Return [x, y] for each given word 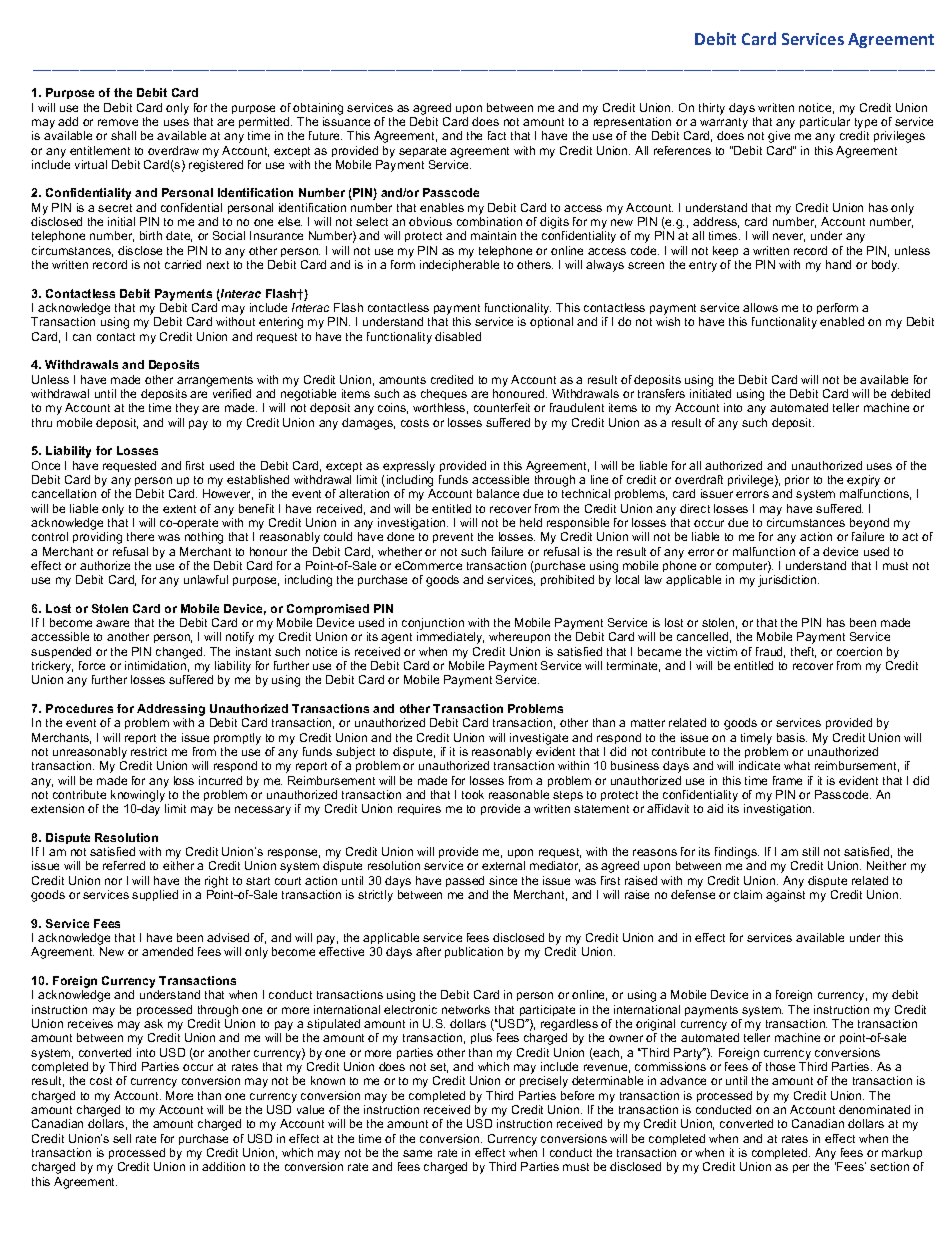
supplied [155, 895]
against [785, 896]
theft [803, 652]
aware [112, 623]
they [187, 409]
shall [123, 135]
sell [122, 1138]
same [417, 1153]
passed [465, 881]
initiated [710, 393]
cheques [444, 394]
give [779, 137]
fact [497, 135]
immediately [450, 638]
